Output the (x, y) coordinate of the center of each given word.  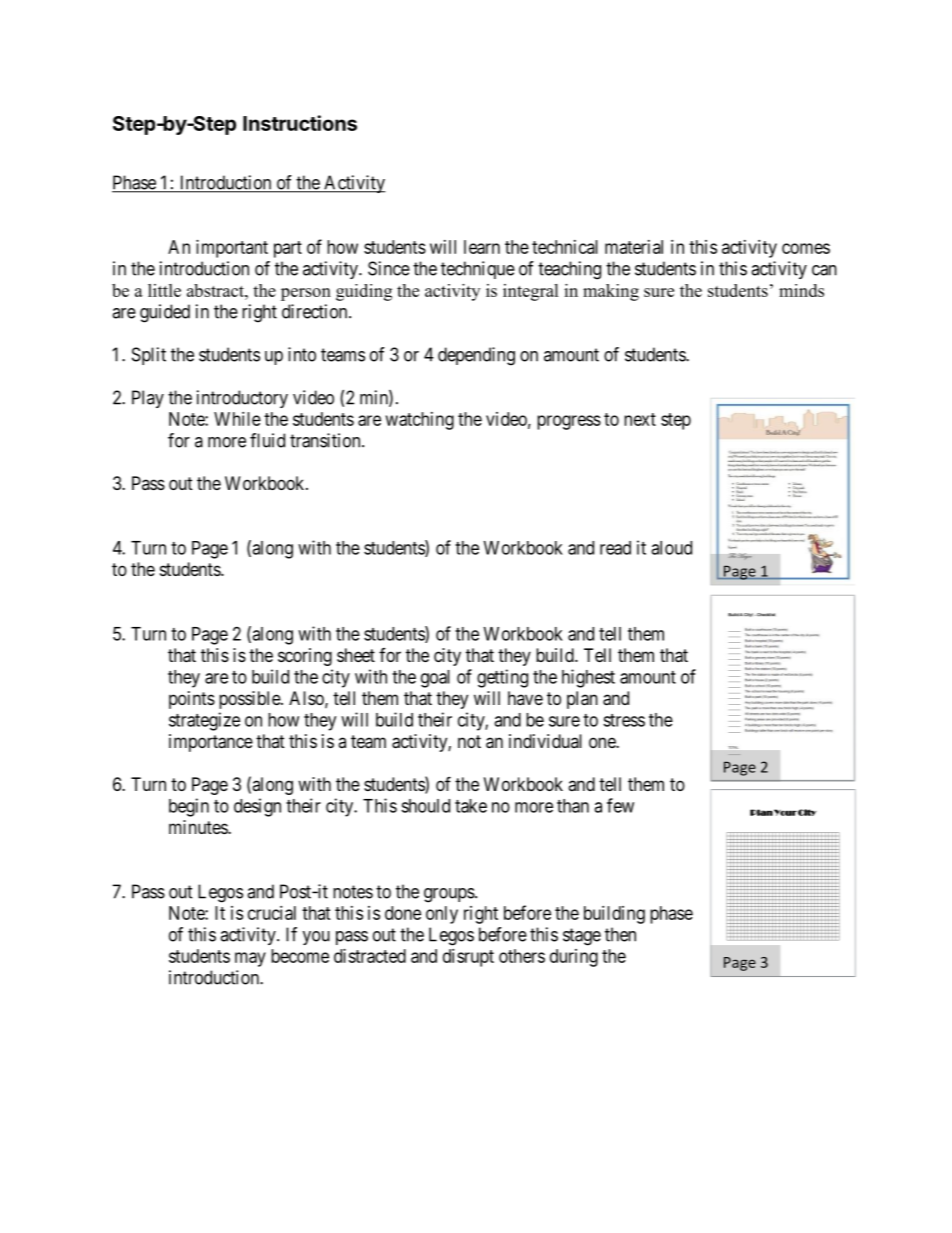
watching (420, 421)
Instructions (300, 123)
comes (806, 248)
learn (482, 247)
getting (502, 678)
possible (250, 700)
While (237, 419)
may (250, 959)
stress (624, 720)
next (640, 419)
